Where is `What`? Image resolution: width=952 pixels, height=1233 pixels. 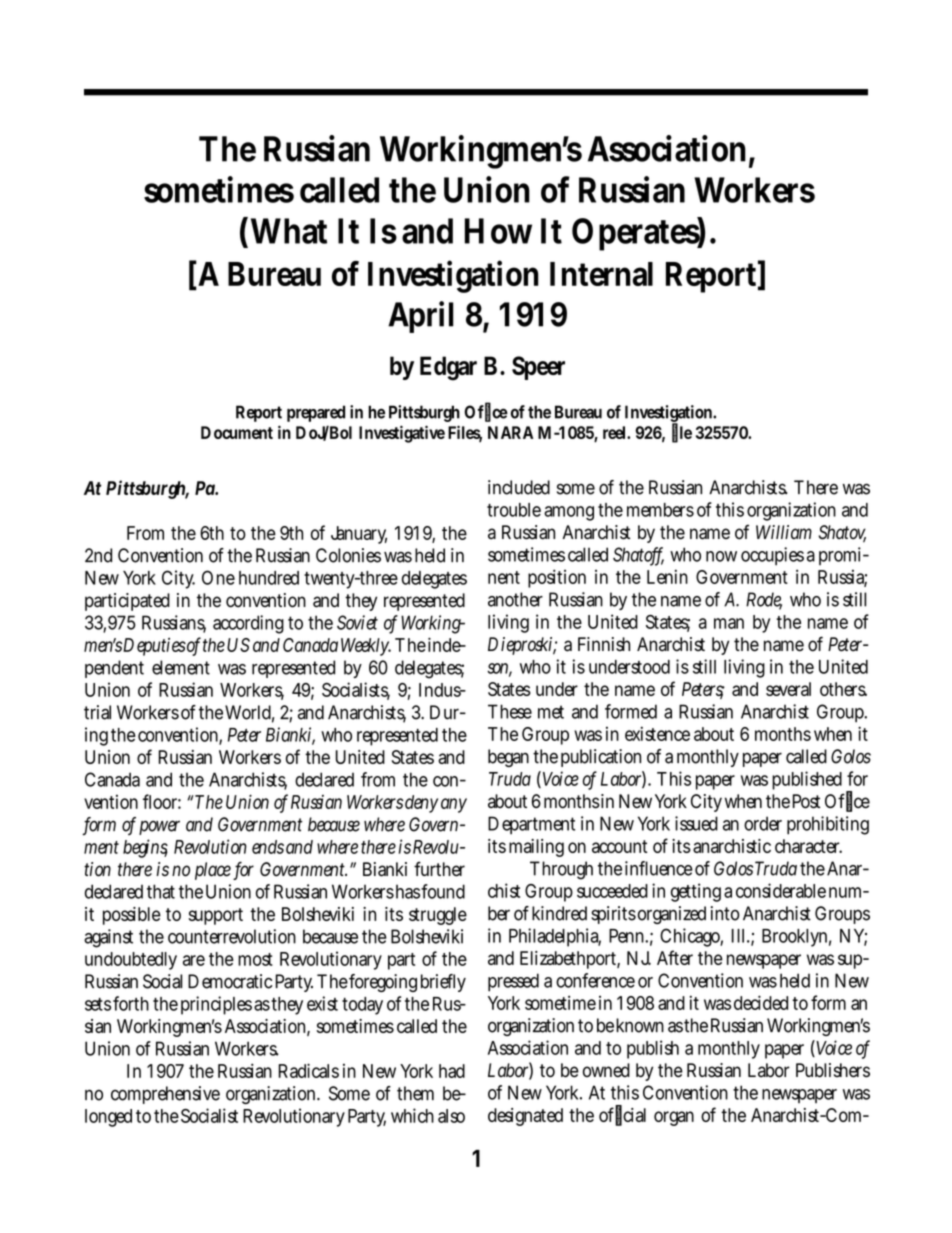 What is located at coordinates (289, 231).
